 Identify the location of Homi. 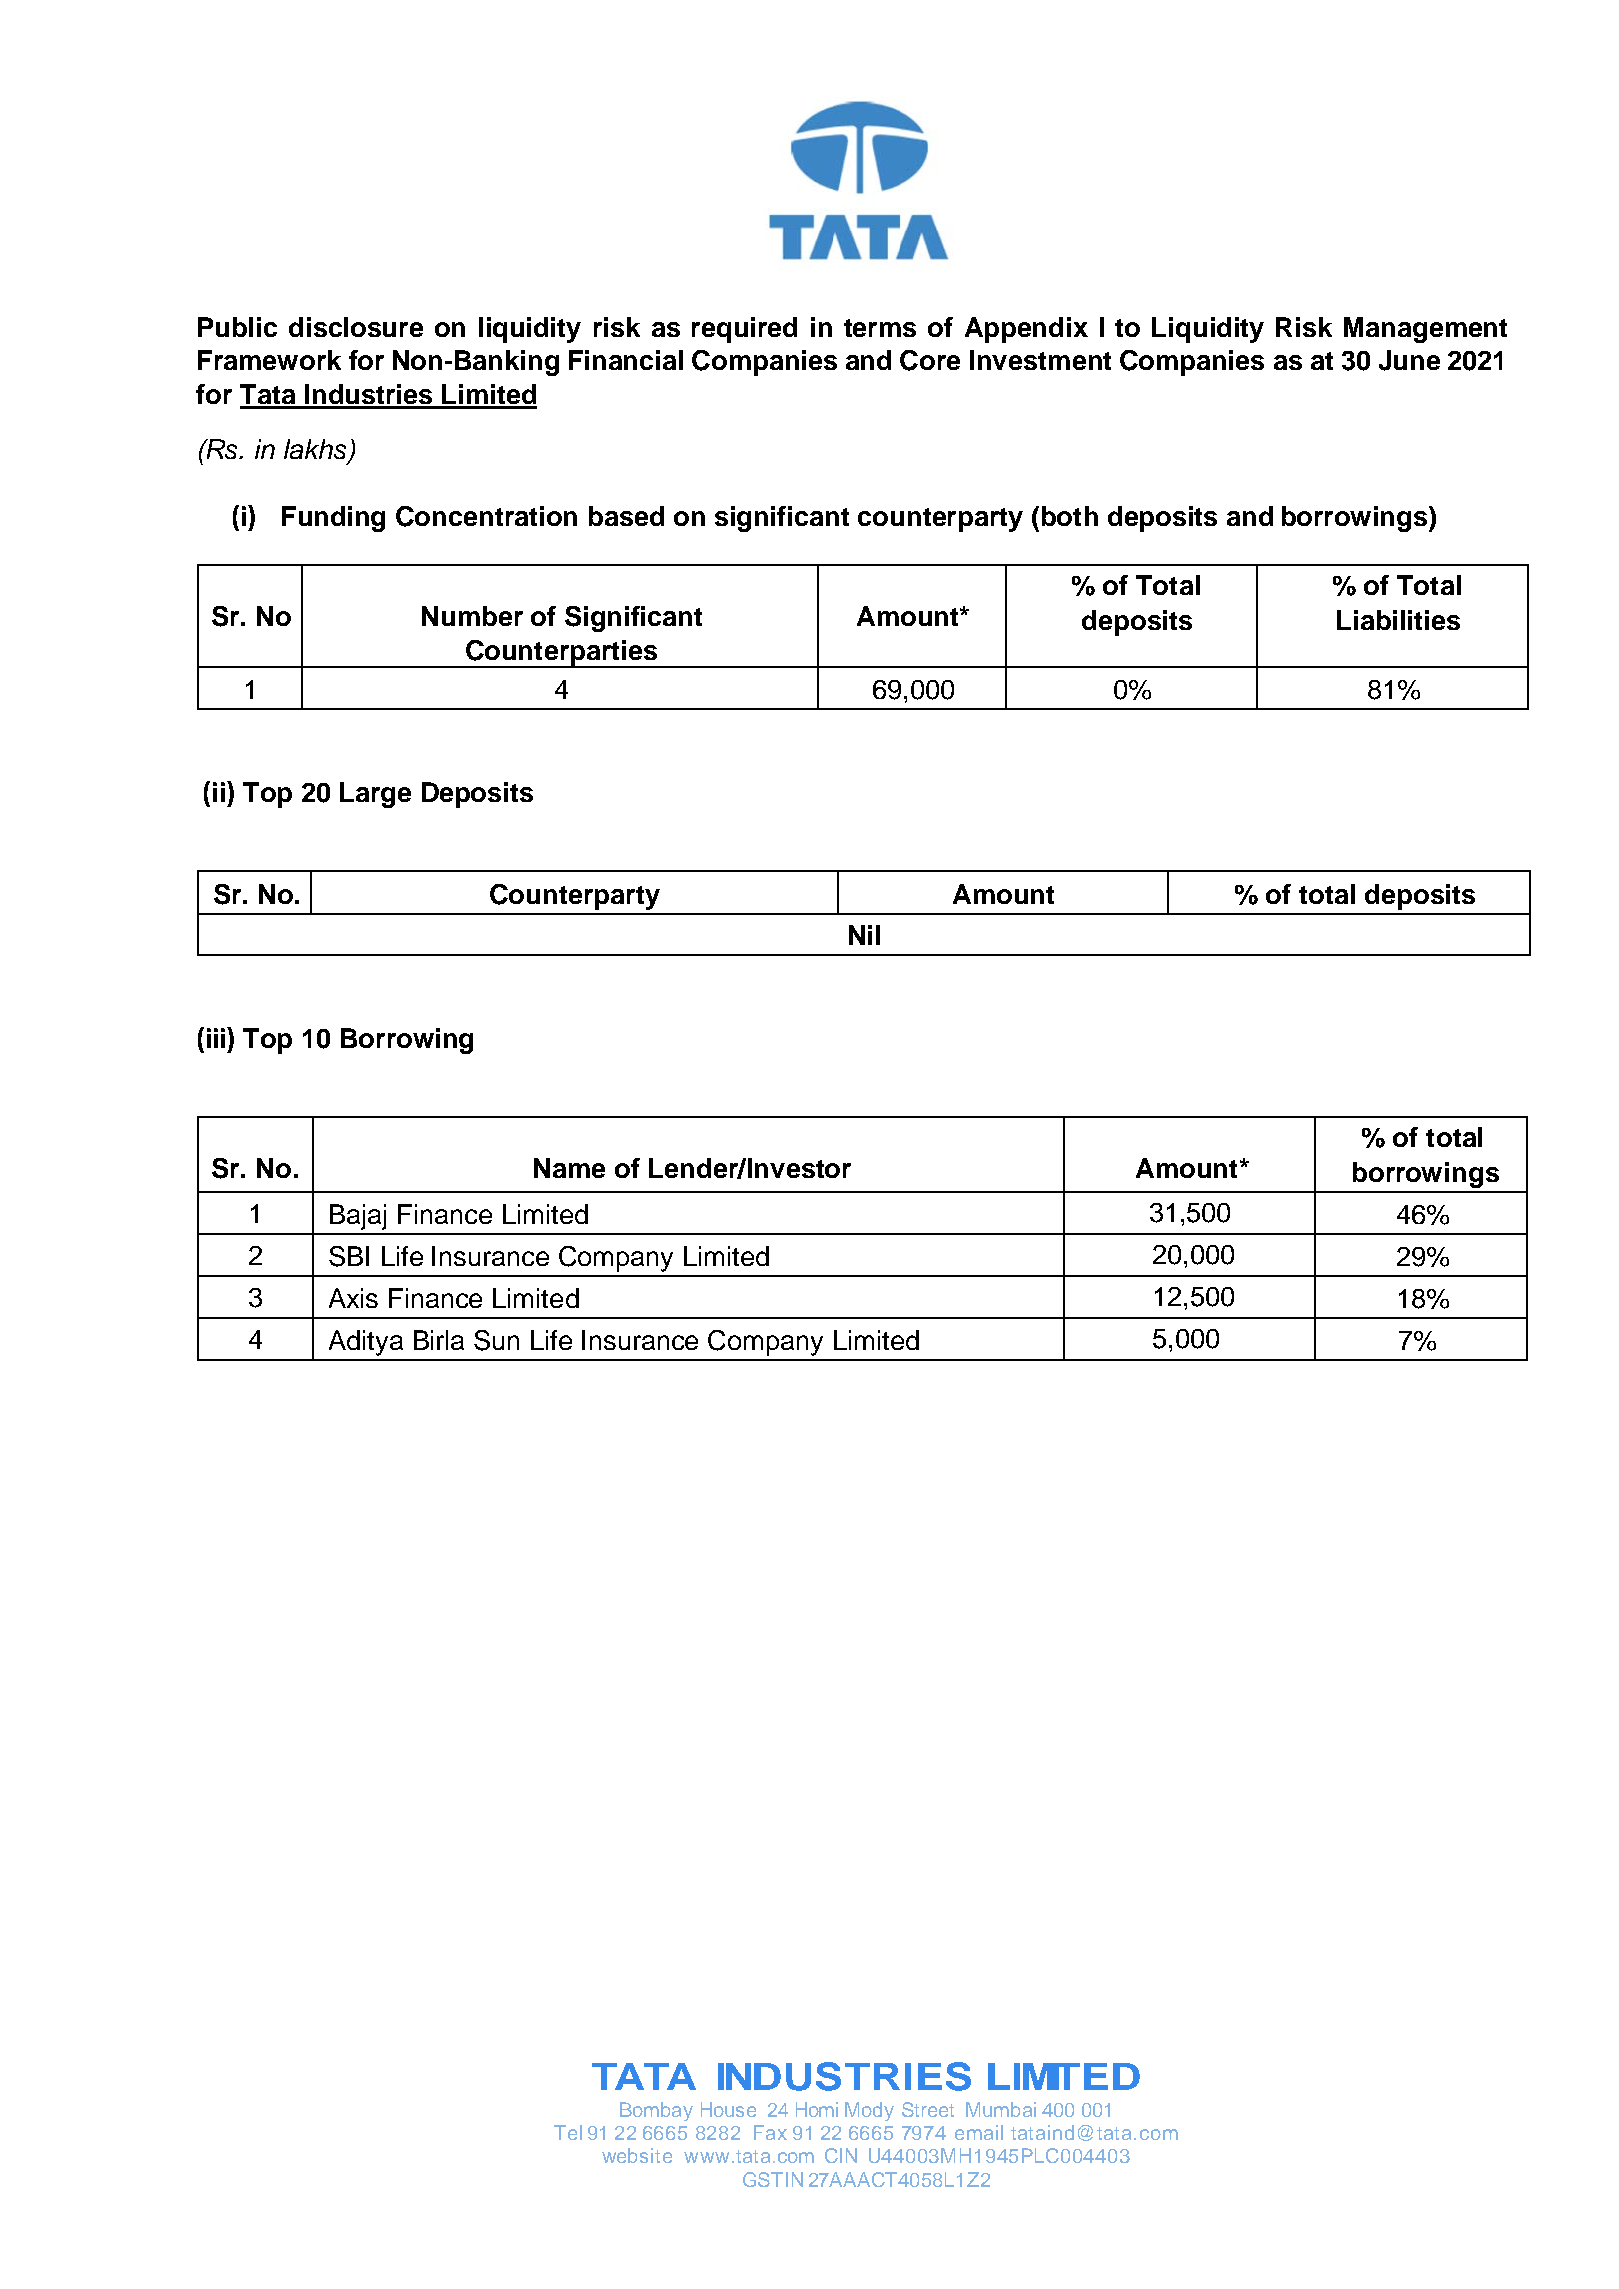
(817, 2109).
